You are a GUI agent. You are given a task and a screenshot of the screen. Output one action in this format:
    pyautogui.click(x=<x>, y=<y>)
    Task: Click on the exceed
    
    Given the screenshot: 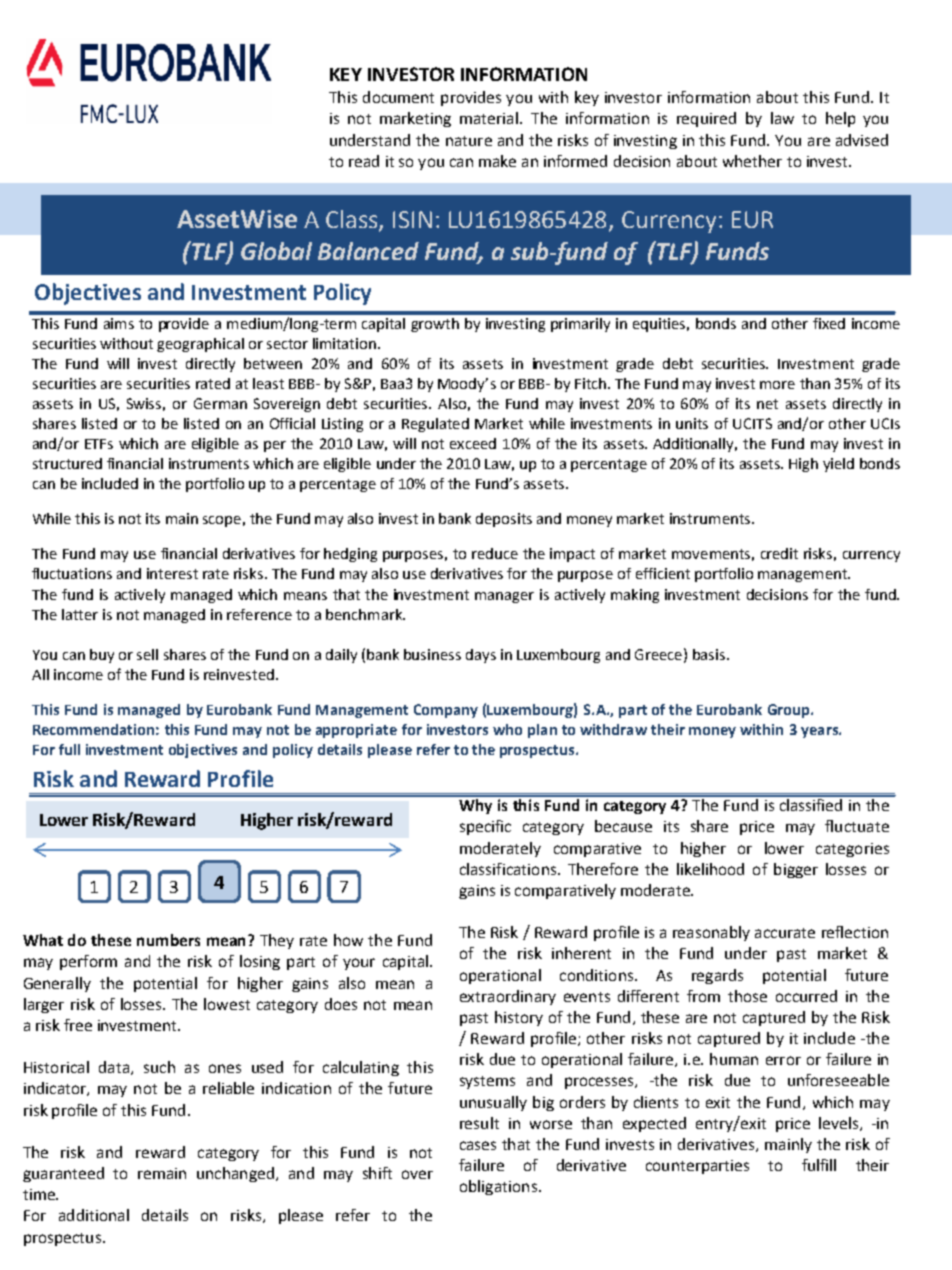 What is the action you would take?
    pyautogui.click(x=473, y=443)
